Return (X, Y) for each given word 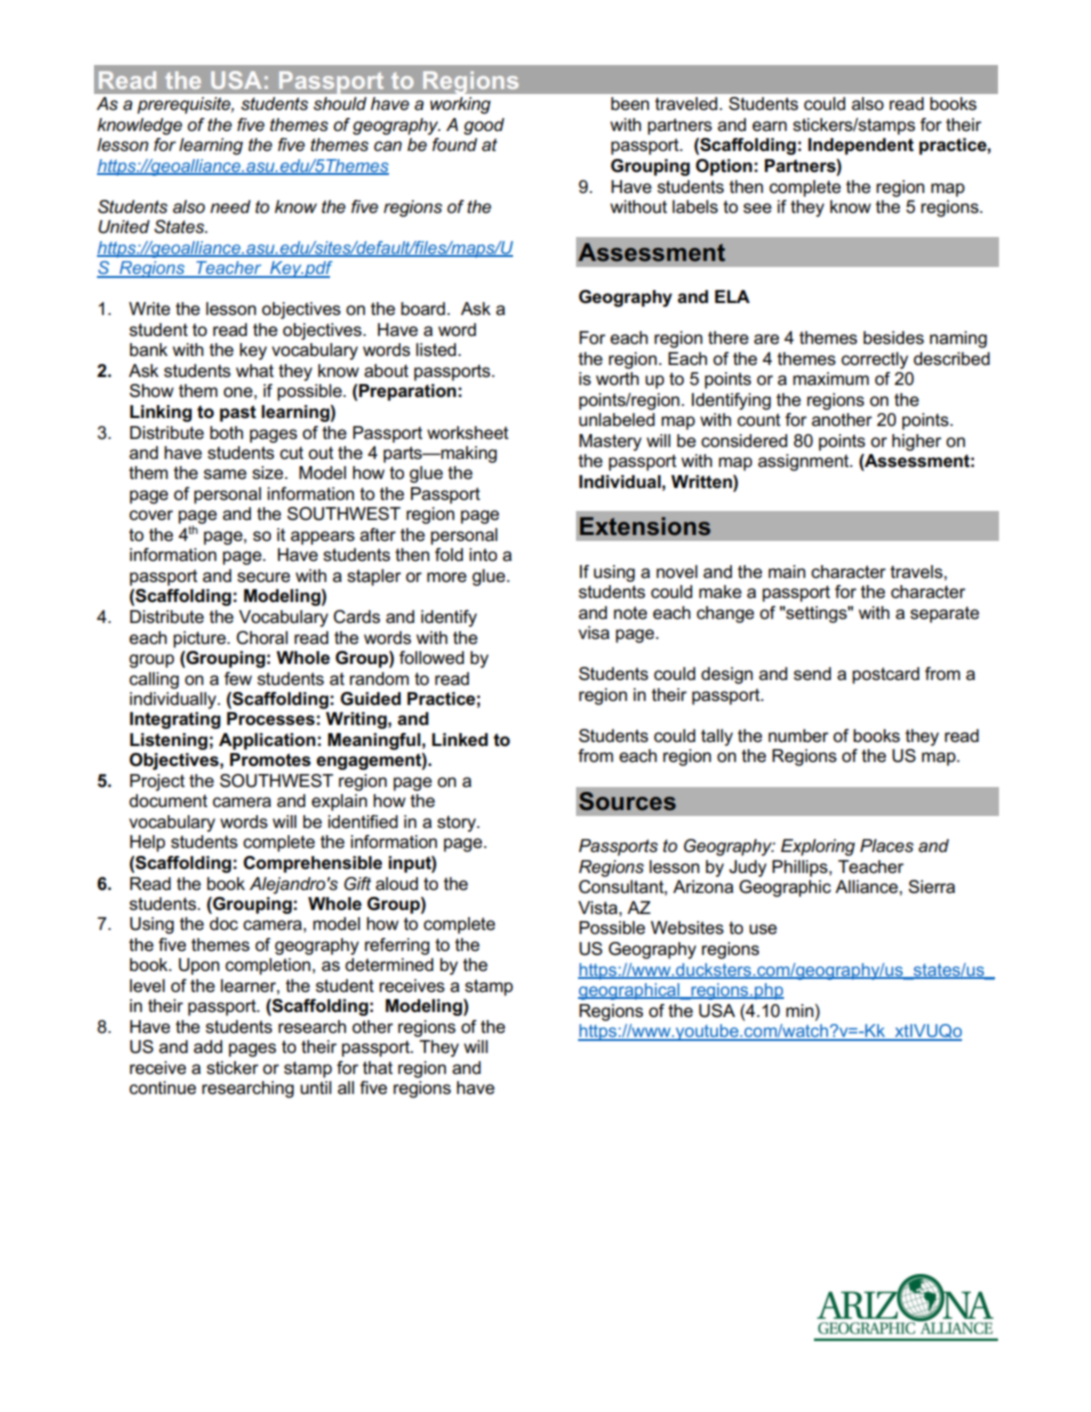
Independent (861, 146)
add (208, 1047)
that (378, 1068)
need (230, 207)
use (763, 929)
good (484, 126)
